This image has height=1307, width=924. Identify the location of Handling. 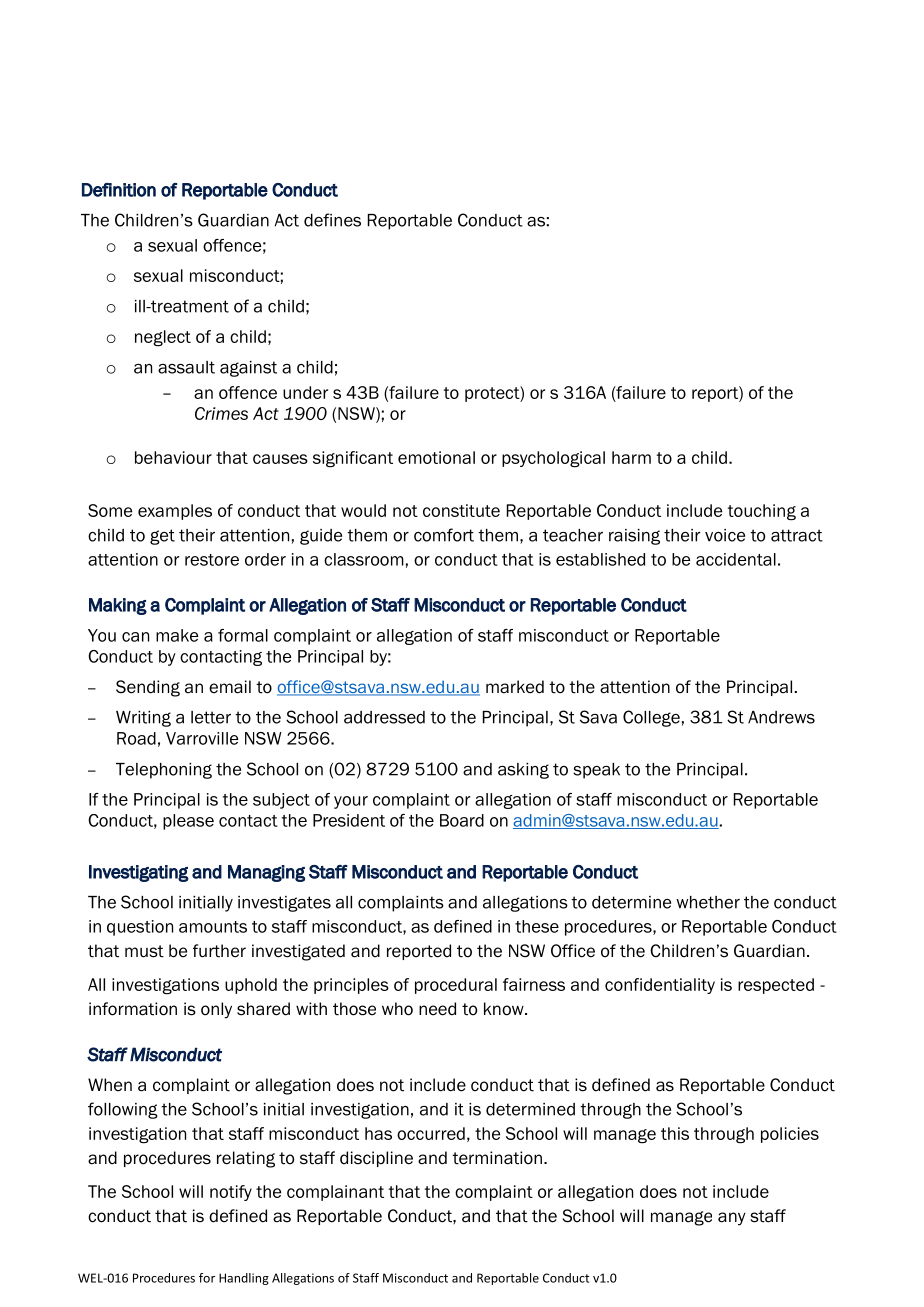
(244, 1279).
